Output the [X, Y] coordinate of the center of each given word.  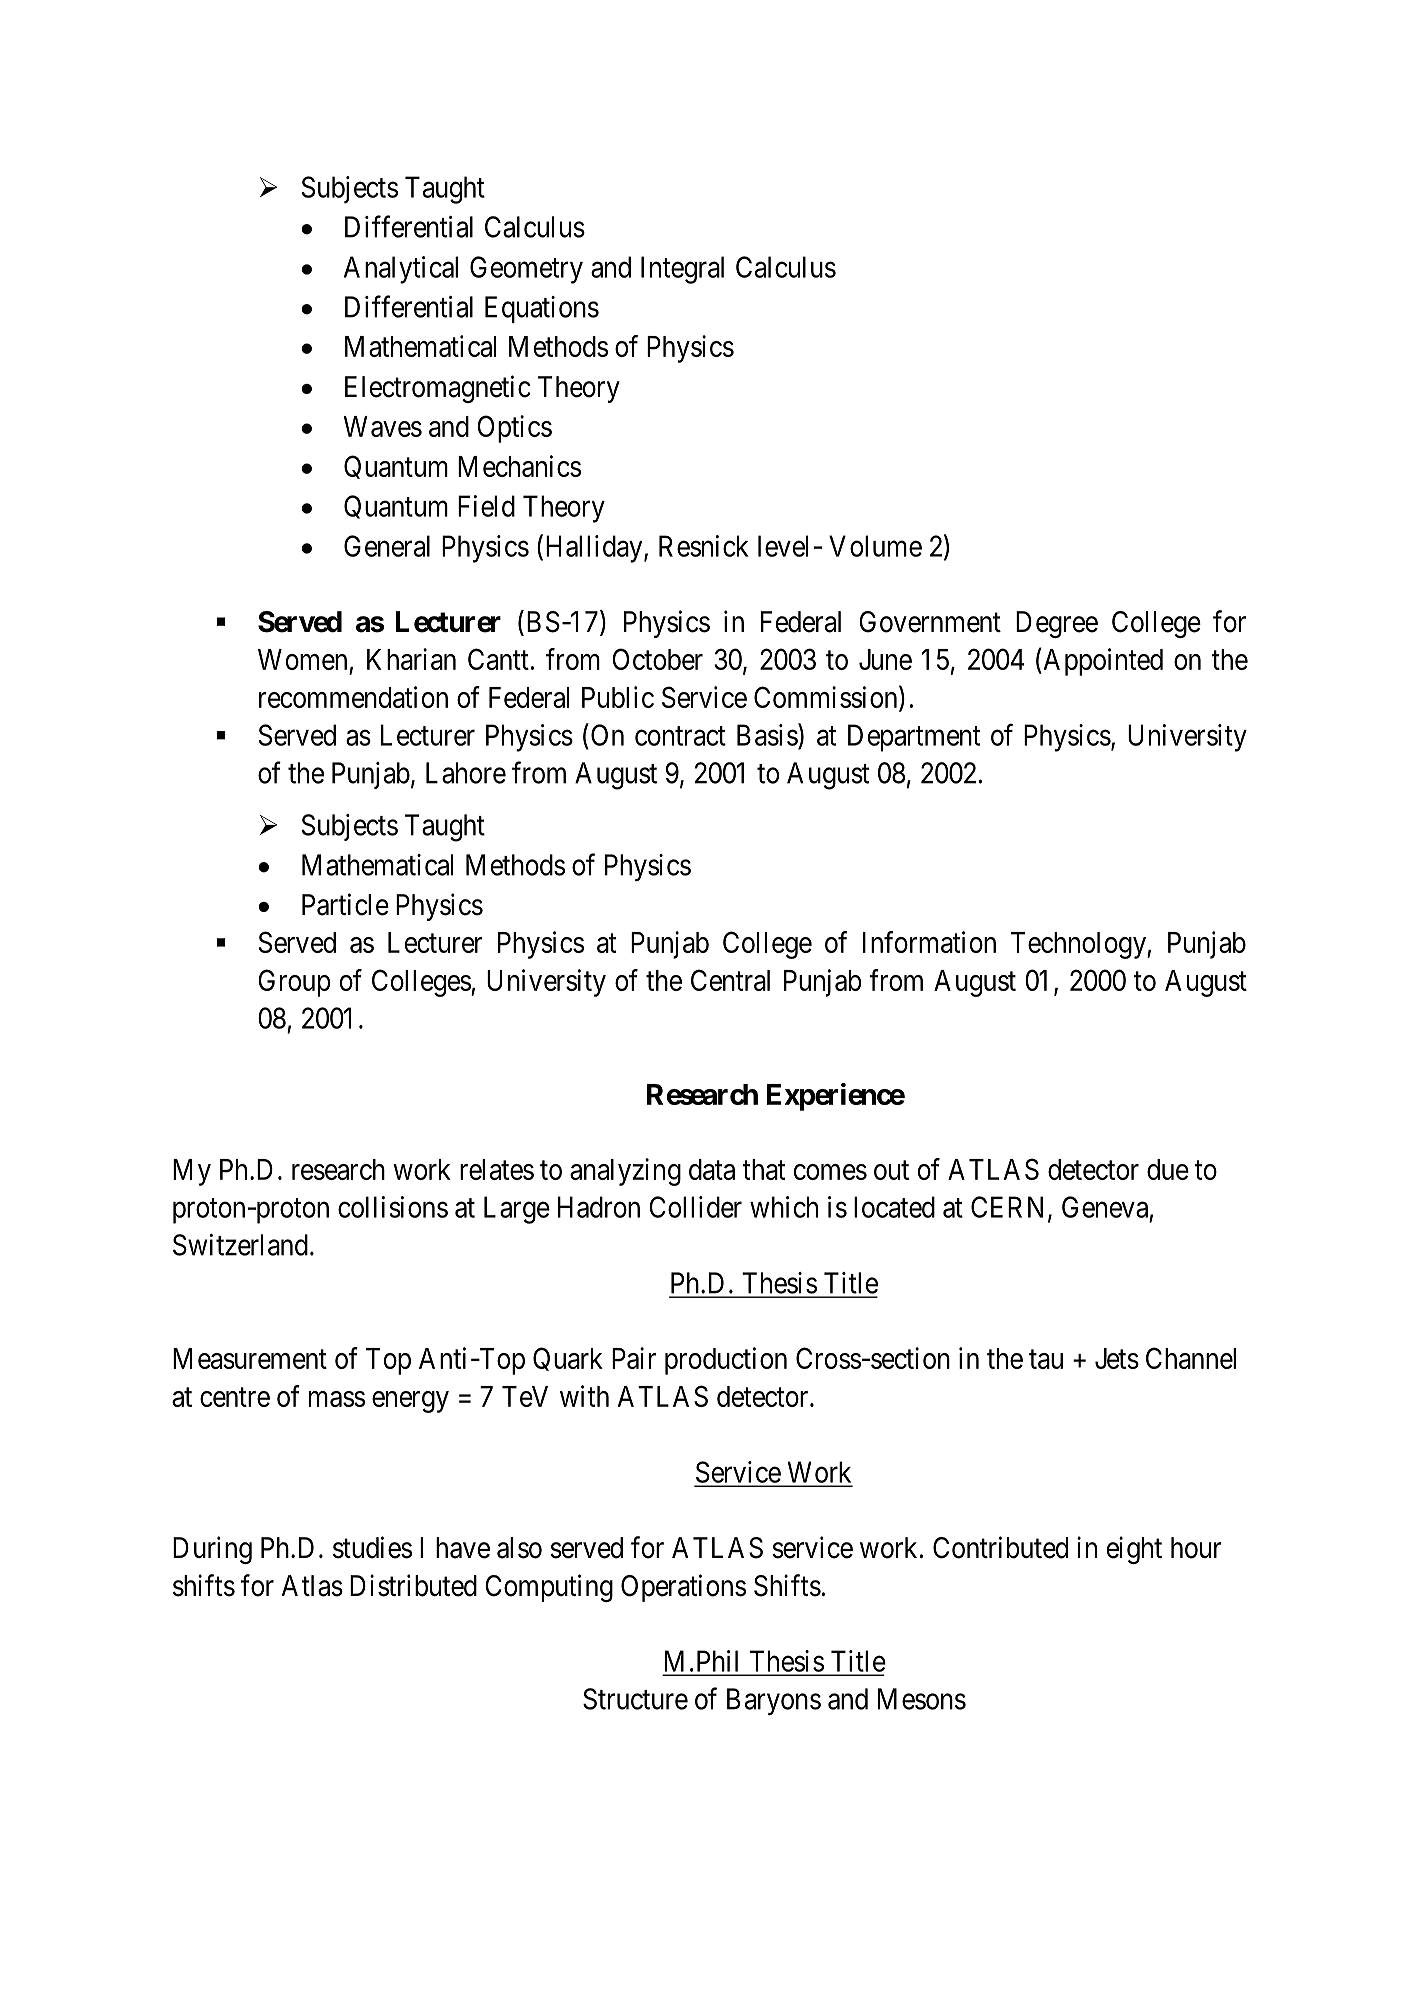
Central [730, 980]
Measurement [250, 1358]
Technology [1079, 945]
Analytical [401, 270]
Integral [682, 270]
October [657, 659]
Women [302, 659]
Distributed [413, 1585]
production [726, 1361]
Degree [1057, 624]
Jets [1117, 1358]
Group [294, 983]
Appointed [1102, 662]
